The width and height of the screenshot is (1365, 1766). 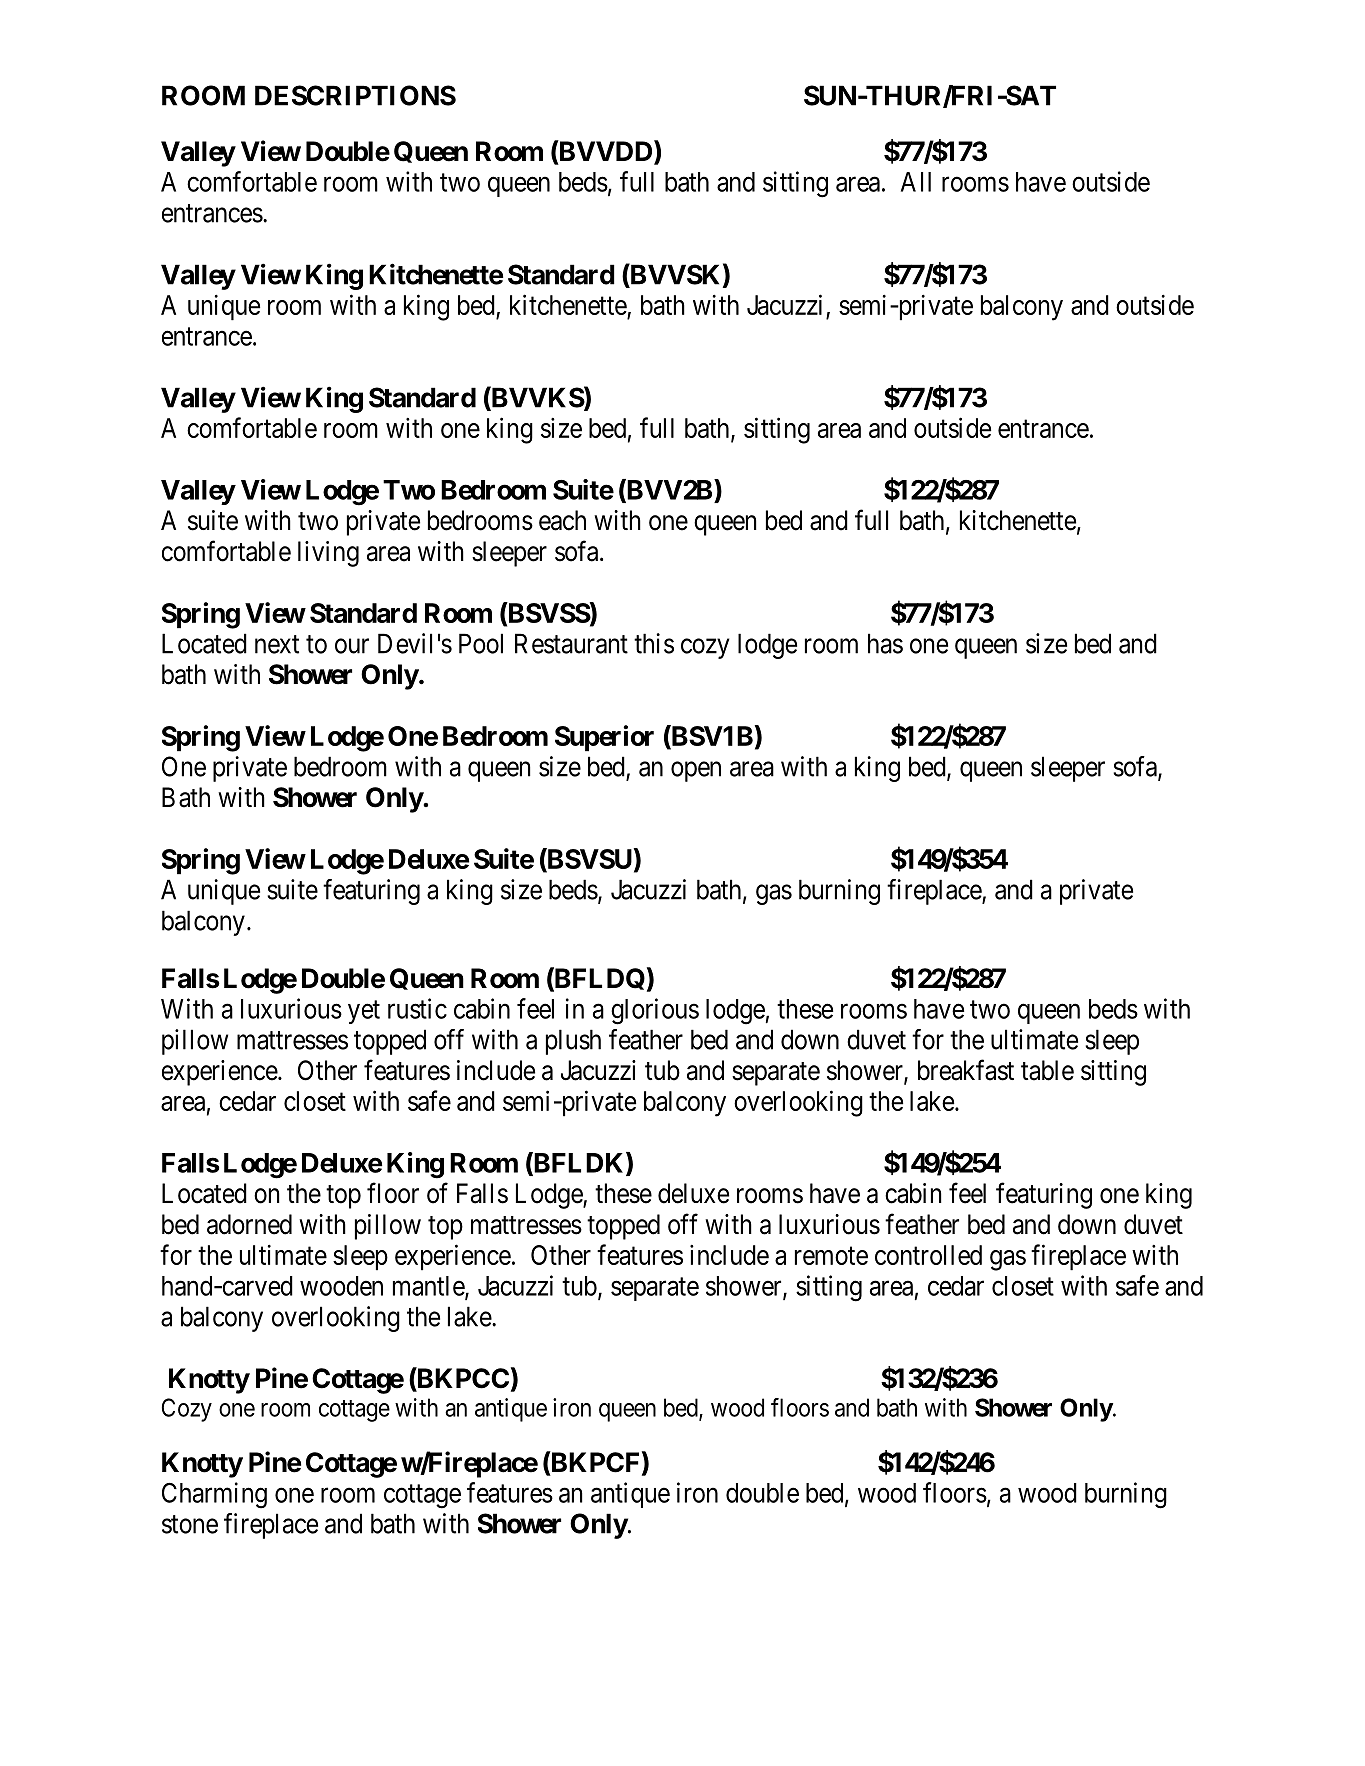 What do you see at coordinates (571, 643) in the screenshot?
I see `Restaurant` at bounding box center [571, 643].
